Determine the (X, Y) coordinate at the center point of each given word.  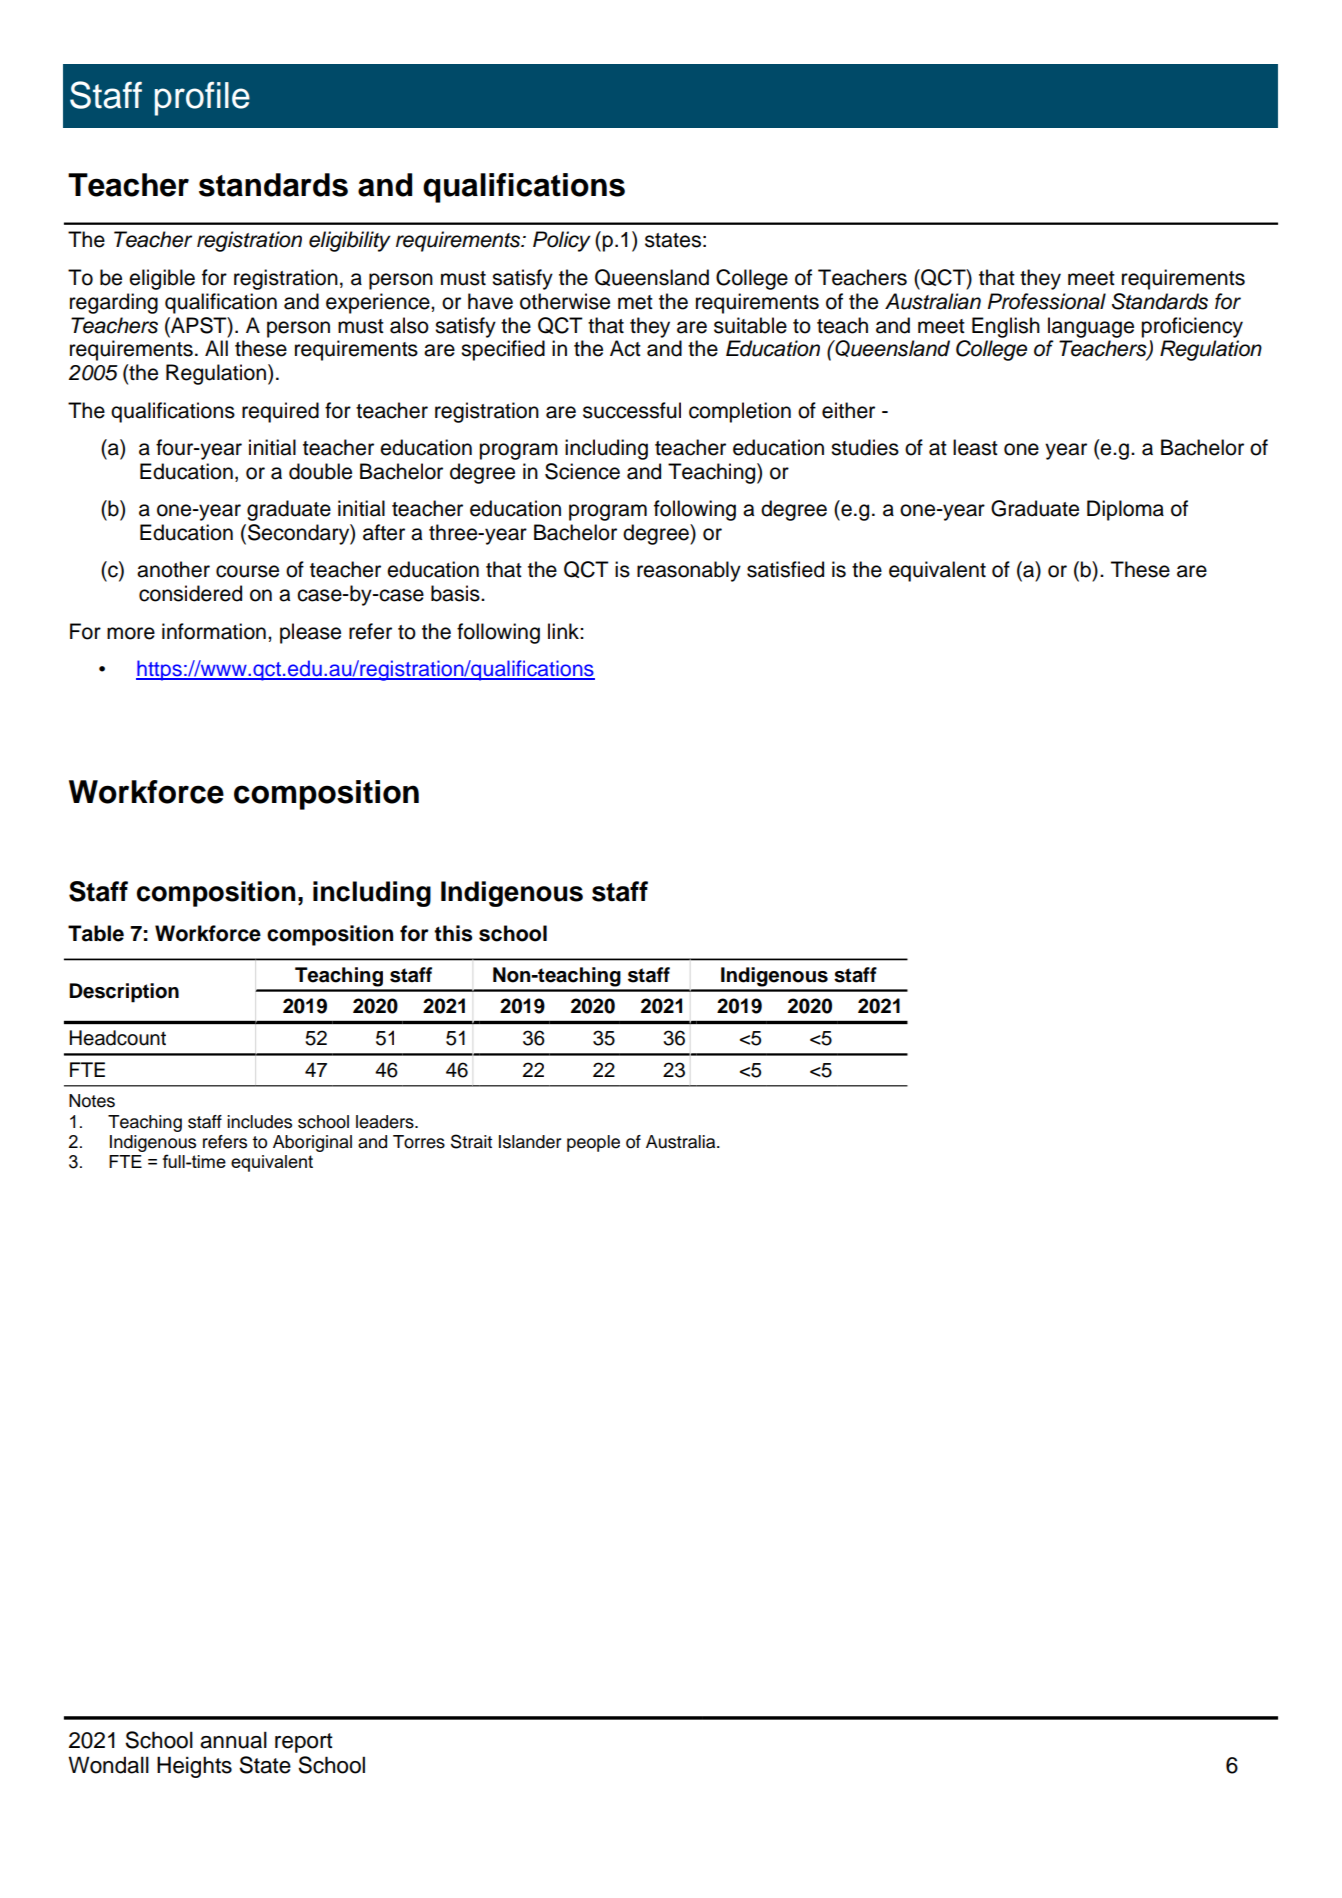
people (593, 1143)
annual (233, 1740)
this (453, 933)
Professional (1047, 301)
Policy (562, 241)
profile (202, 98)
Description (124, 993)
